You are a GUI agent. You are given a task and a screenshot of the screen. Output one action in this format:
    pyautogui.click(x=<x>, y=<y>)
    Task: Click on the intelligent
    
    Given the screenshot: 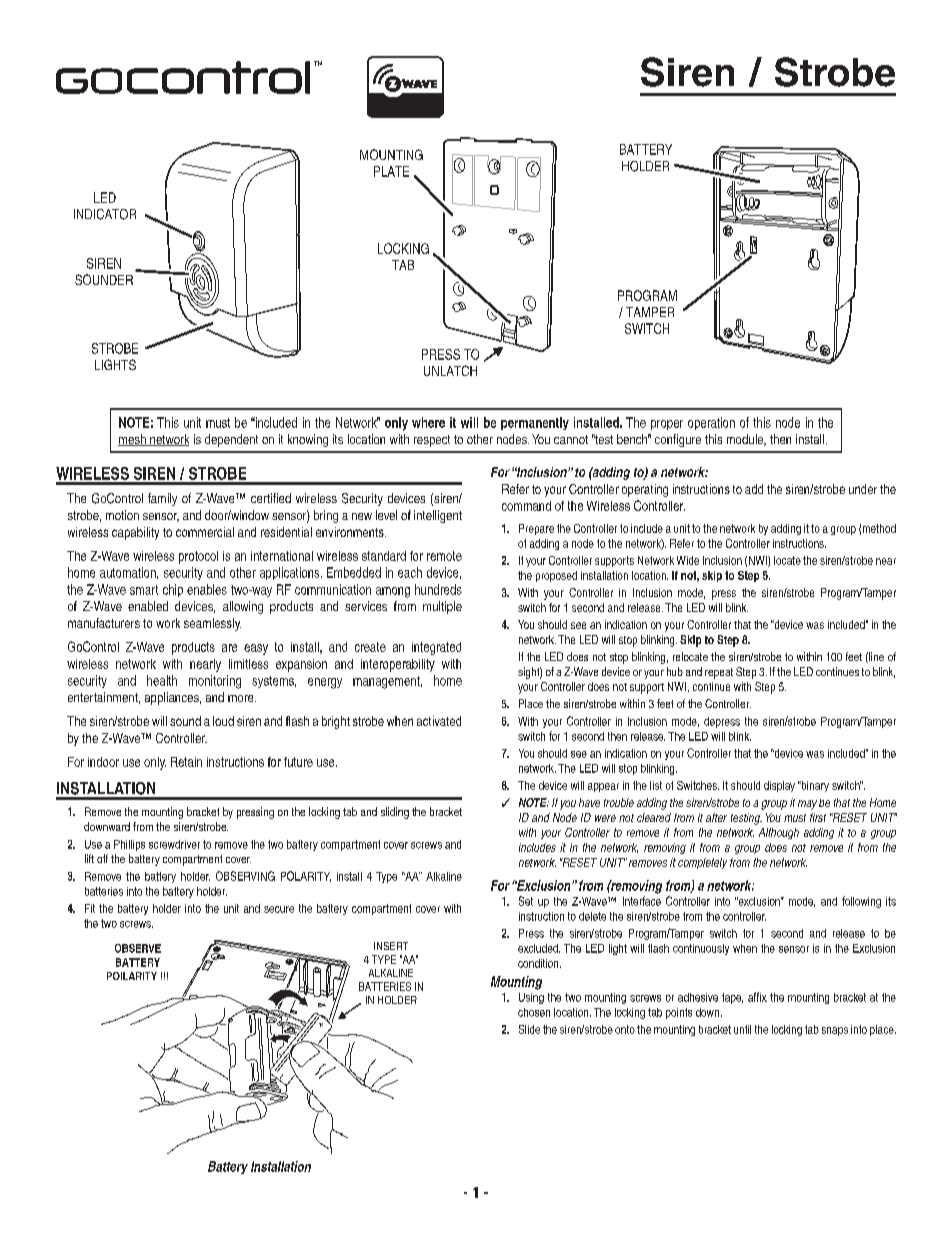 What is the action you would take?
    pyautogui.click(x=438, y=516)
